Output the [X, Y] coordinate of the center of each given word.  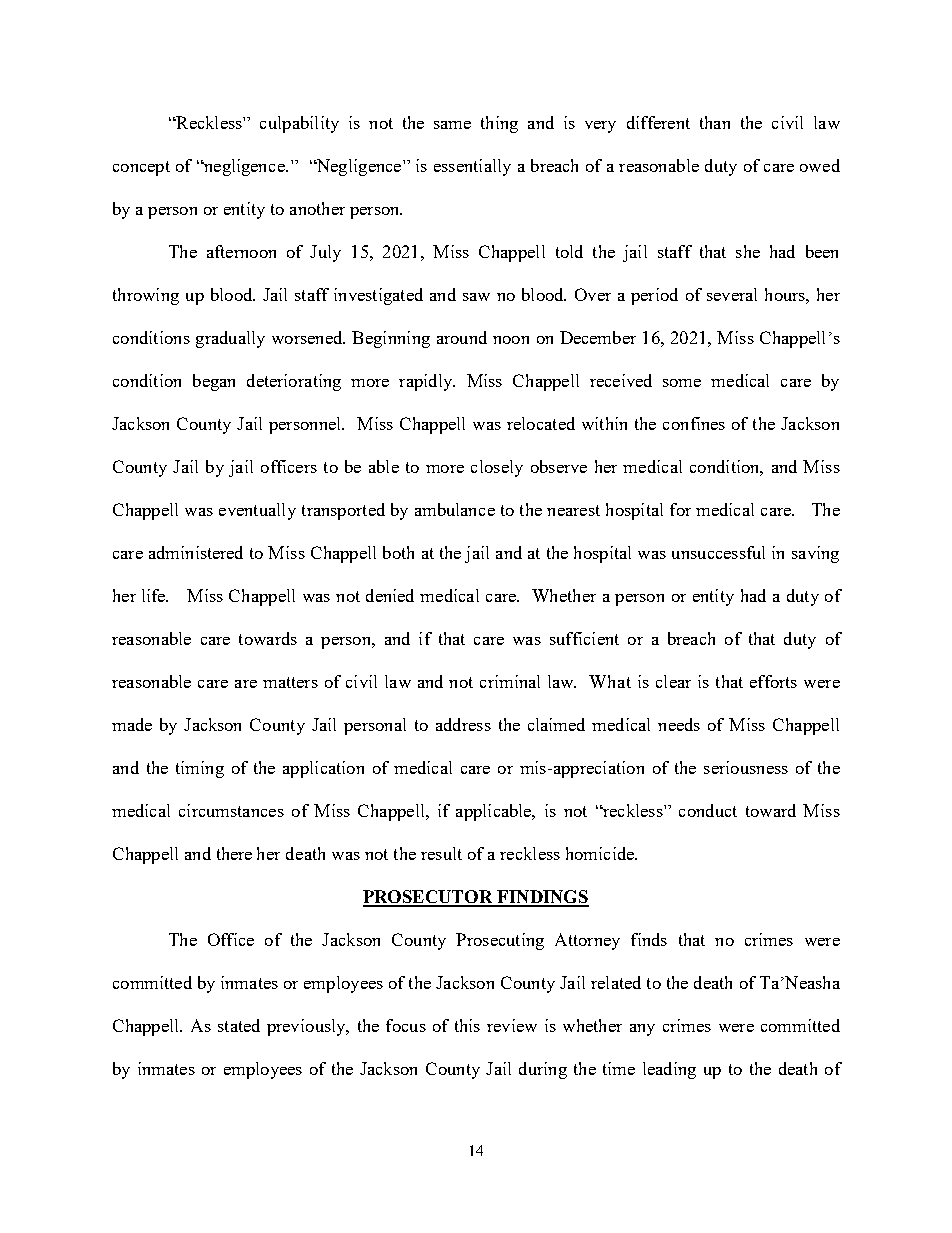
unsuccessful [718, 552]
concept [141, 168]
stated [239, 1025]
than [715, 122]
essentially [472, 167]
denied [390, 595]
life [155, 595]
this [467, 1025]
